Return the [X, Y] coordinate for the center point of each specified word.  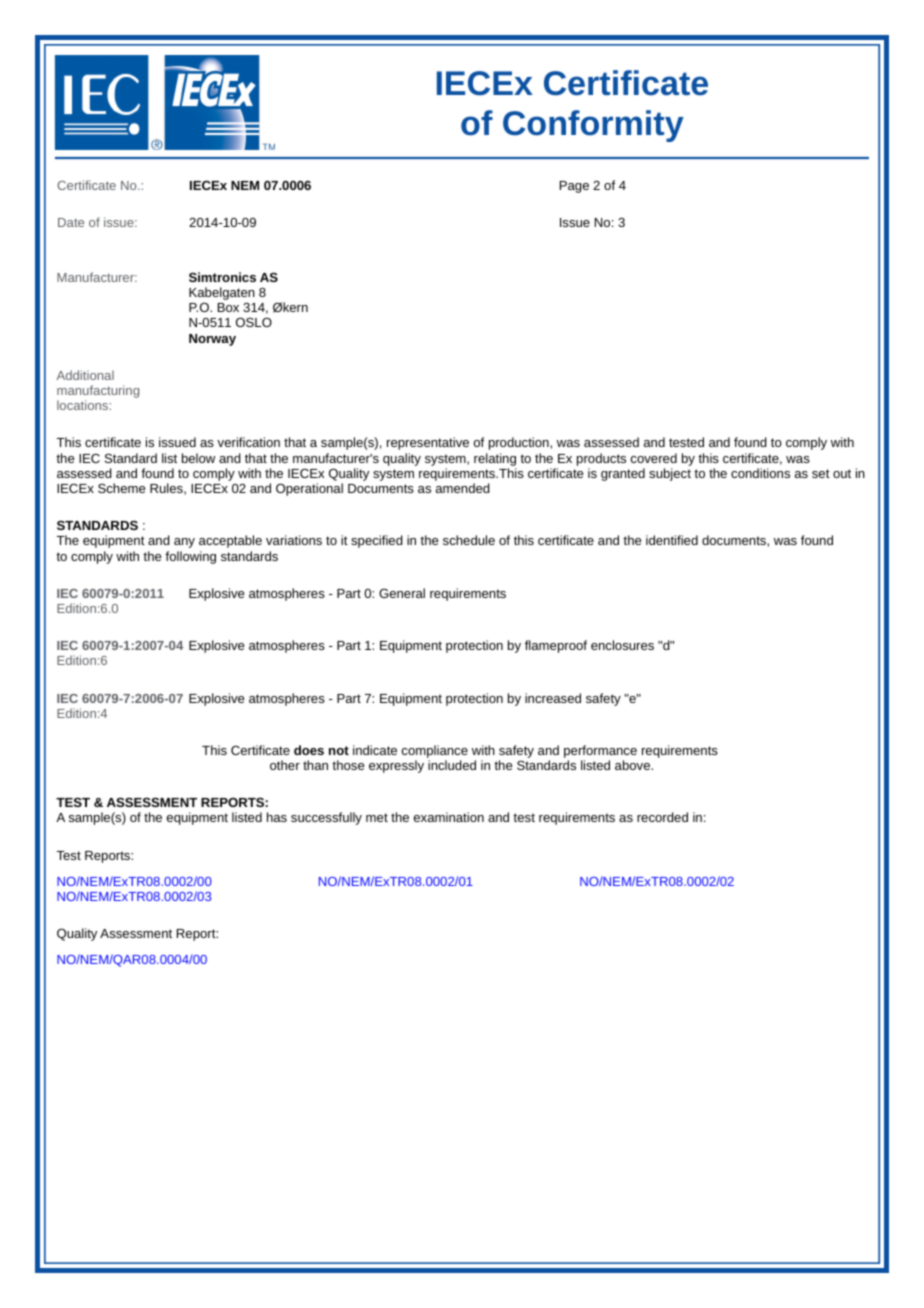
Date [71, 222]
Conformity [593, 126]
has [277, 817]
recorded [662, 817]
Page [574, 187]
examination [449, 817]
